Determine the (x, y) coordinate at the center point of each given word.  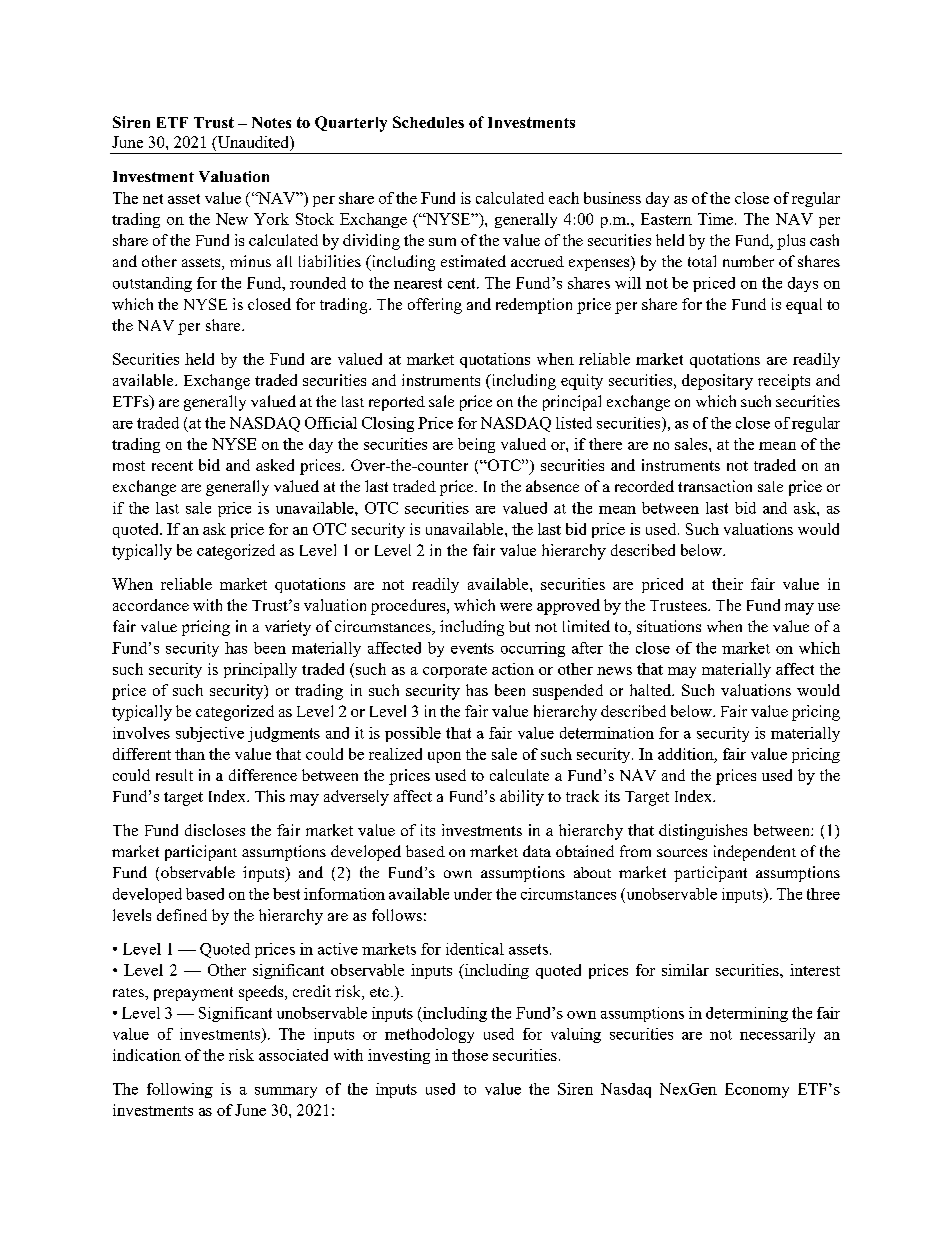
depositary (717, 382)
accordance (151, 605)
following (180, 1090)
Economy (757, 1090)
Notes (271, 122)
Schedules (428, 122)
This (270, 796)
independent (755, 853)
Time (715, 219)
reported (397, 403)
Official (331, 423)
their (727, 584)
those (470, 1055)
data (537, 851)
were (516, 607)
